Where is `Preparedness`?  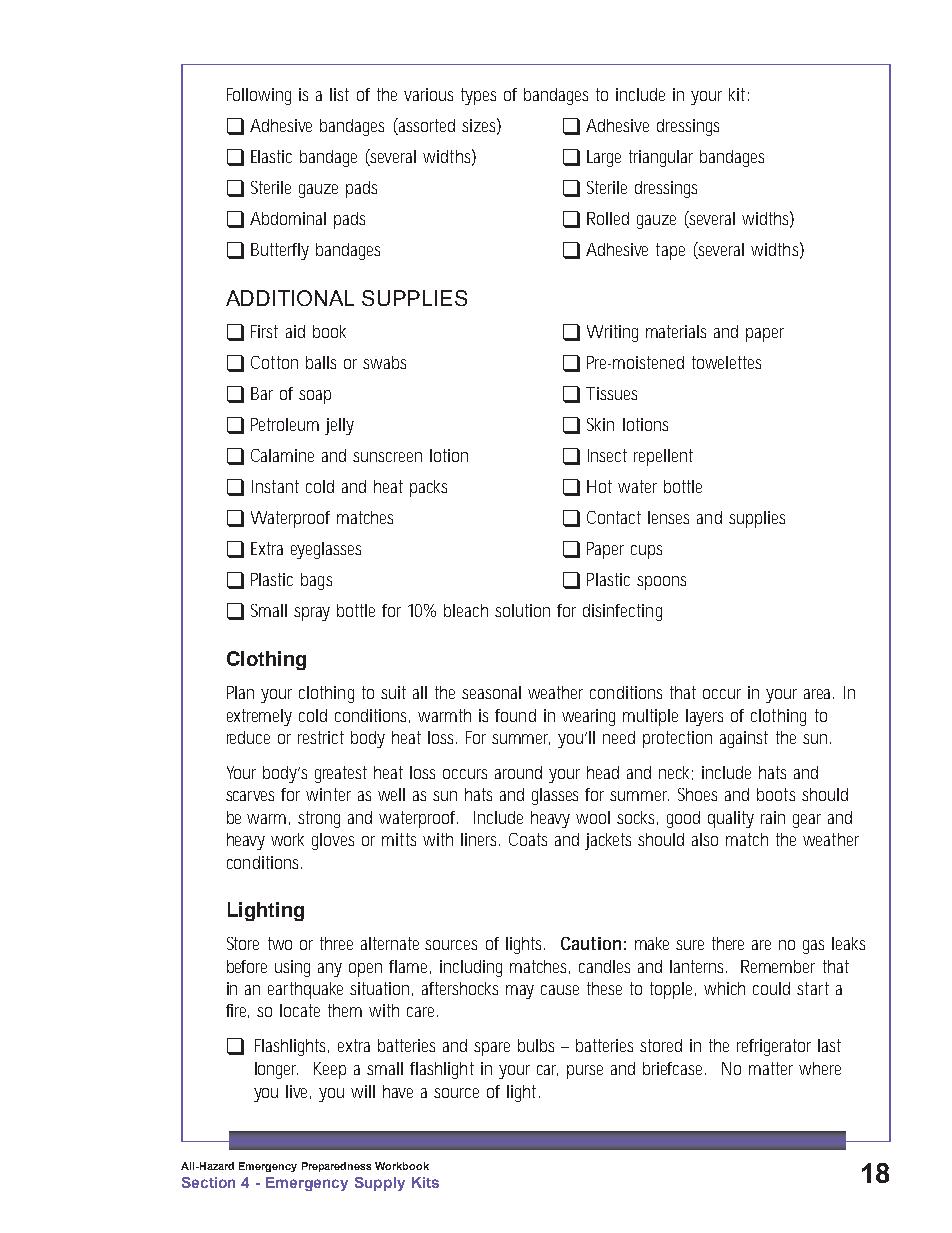
Preparedness is located at coordinates (336, 1167).
